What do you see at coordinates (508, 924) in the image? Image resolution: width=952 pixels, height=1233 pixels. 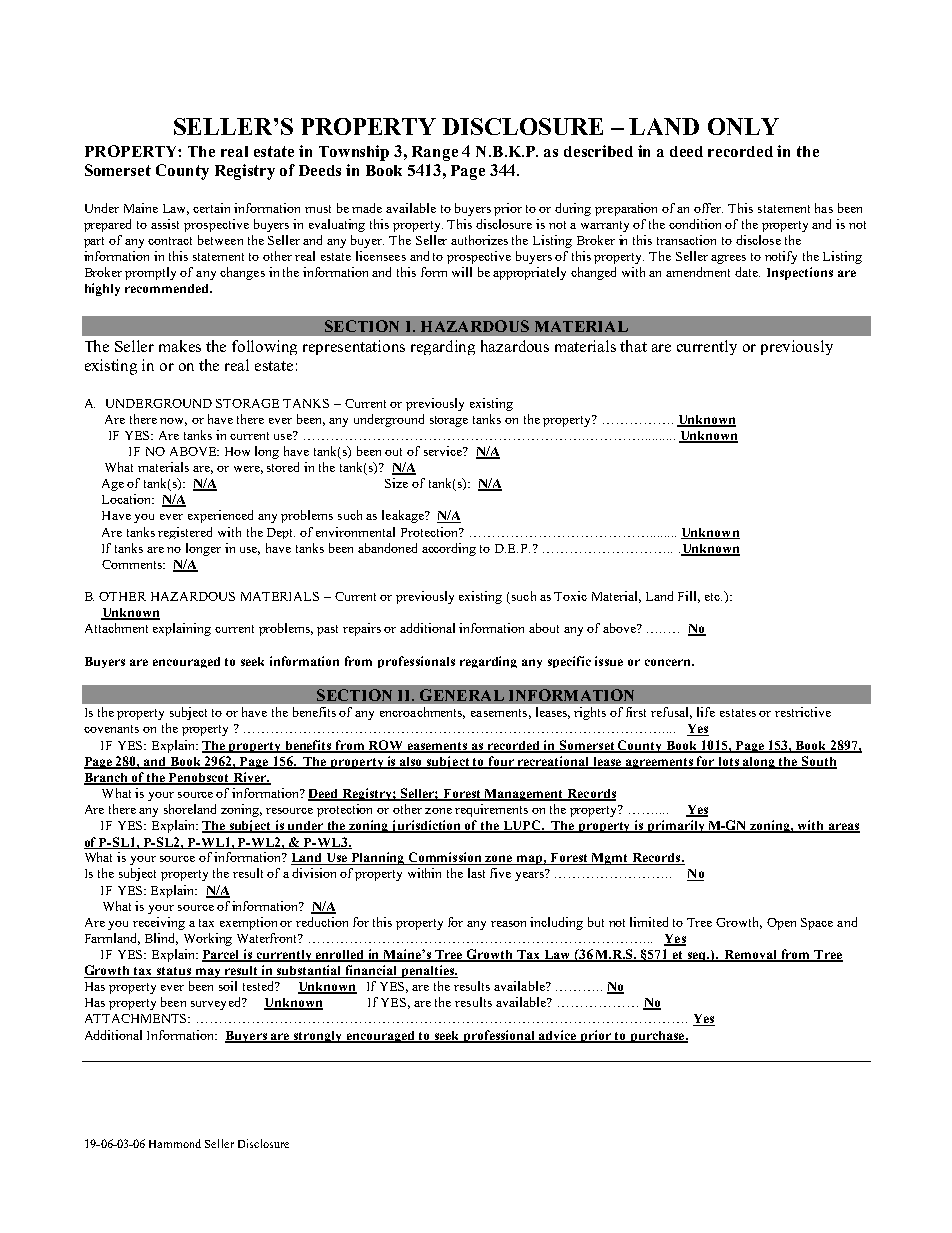 I see `reason` at bounding box center [508, 924].
